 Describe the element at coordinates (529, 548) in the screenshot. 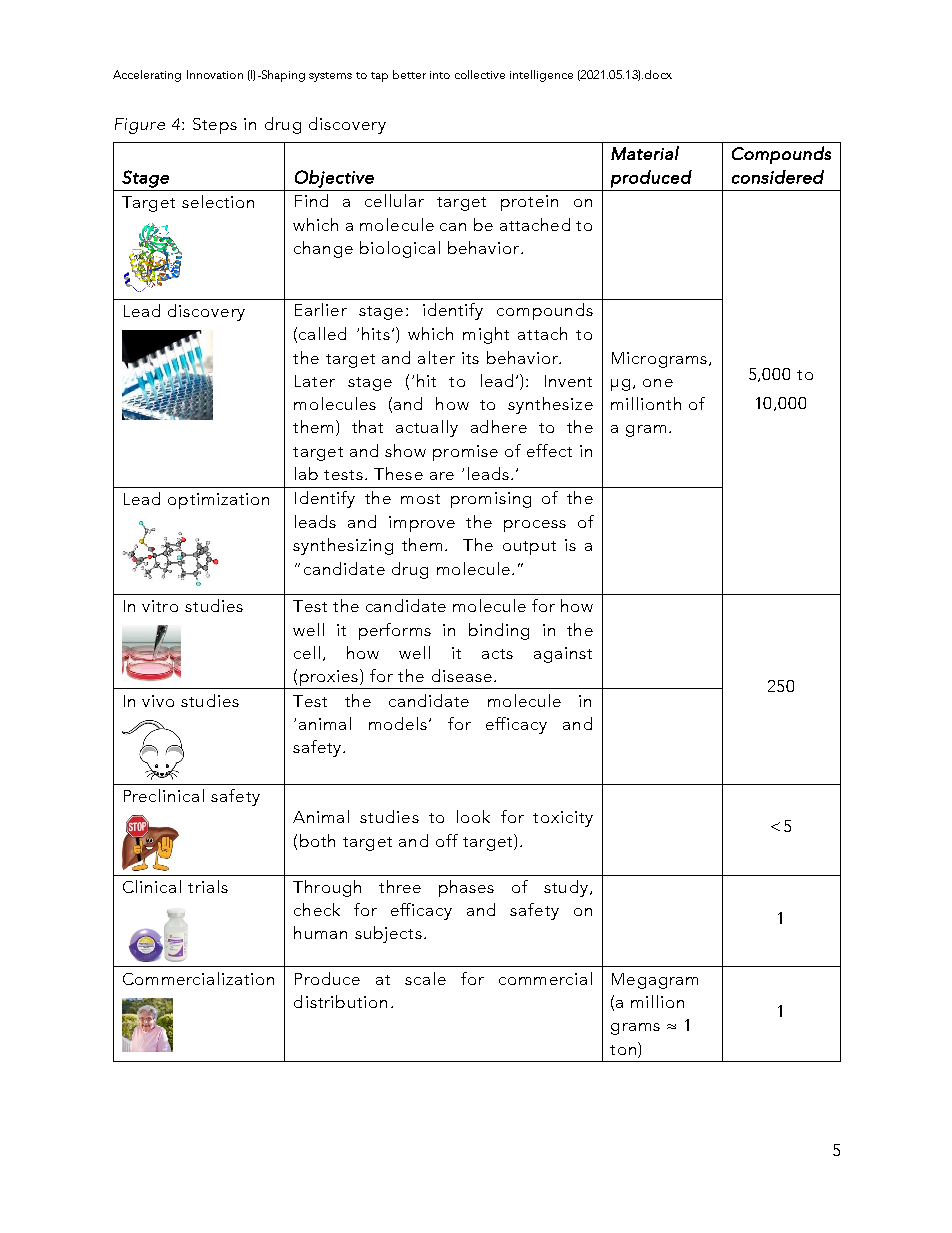

I see `output` at that location.
